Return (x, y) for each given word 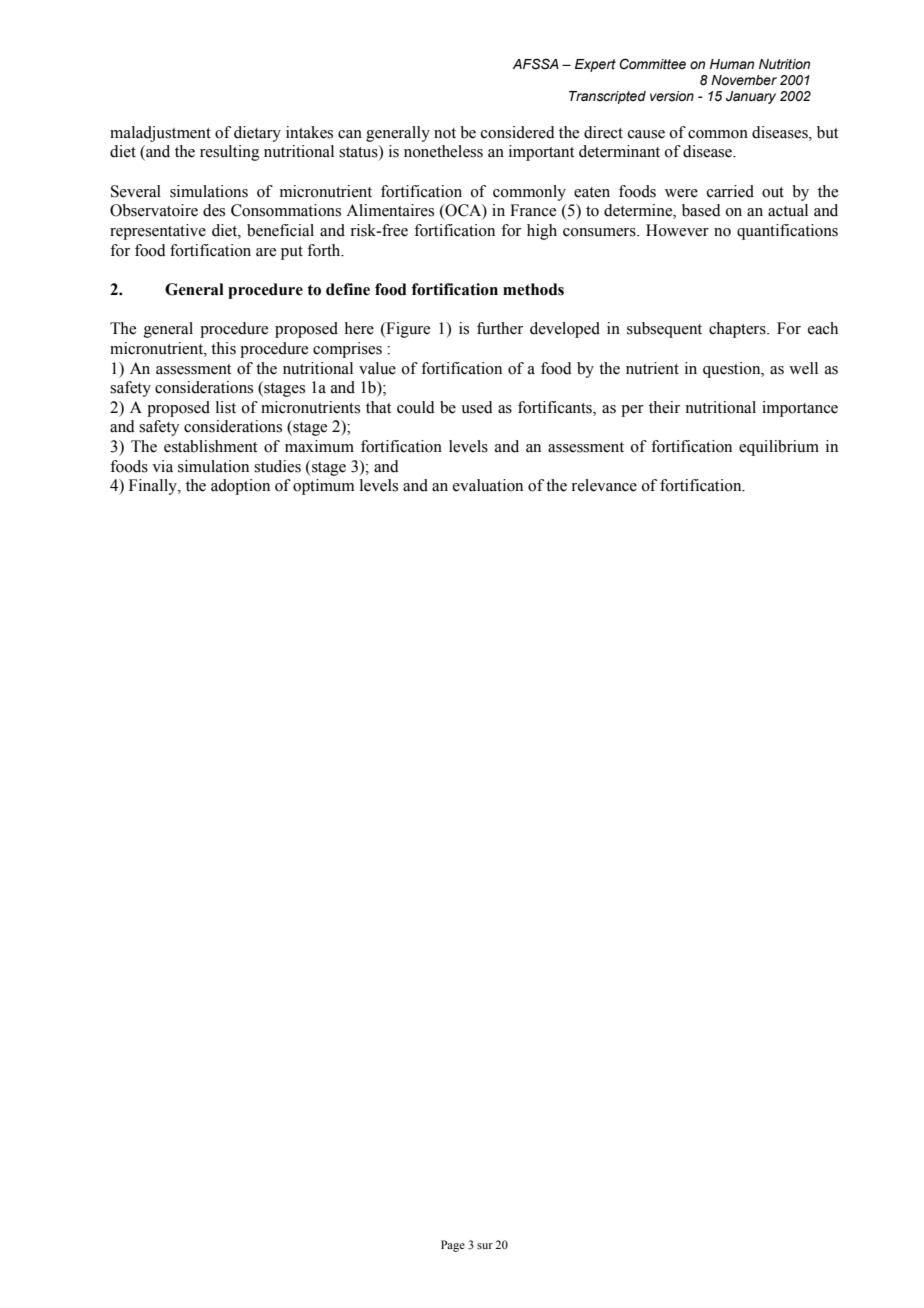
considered (518, 132)
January (751, 97)
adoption (240, 487)
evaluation (488, 485)
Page (453, 1246)
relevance (604, 485)
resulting (230, 153)
